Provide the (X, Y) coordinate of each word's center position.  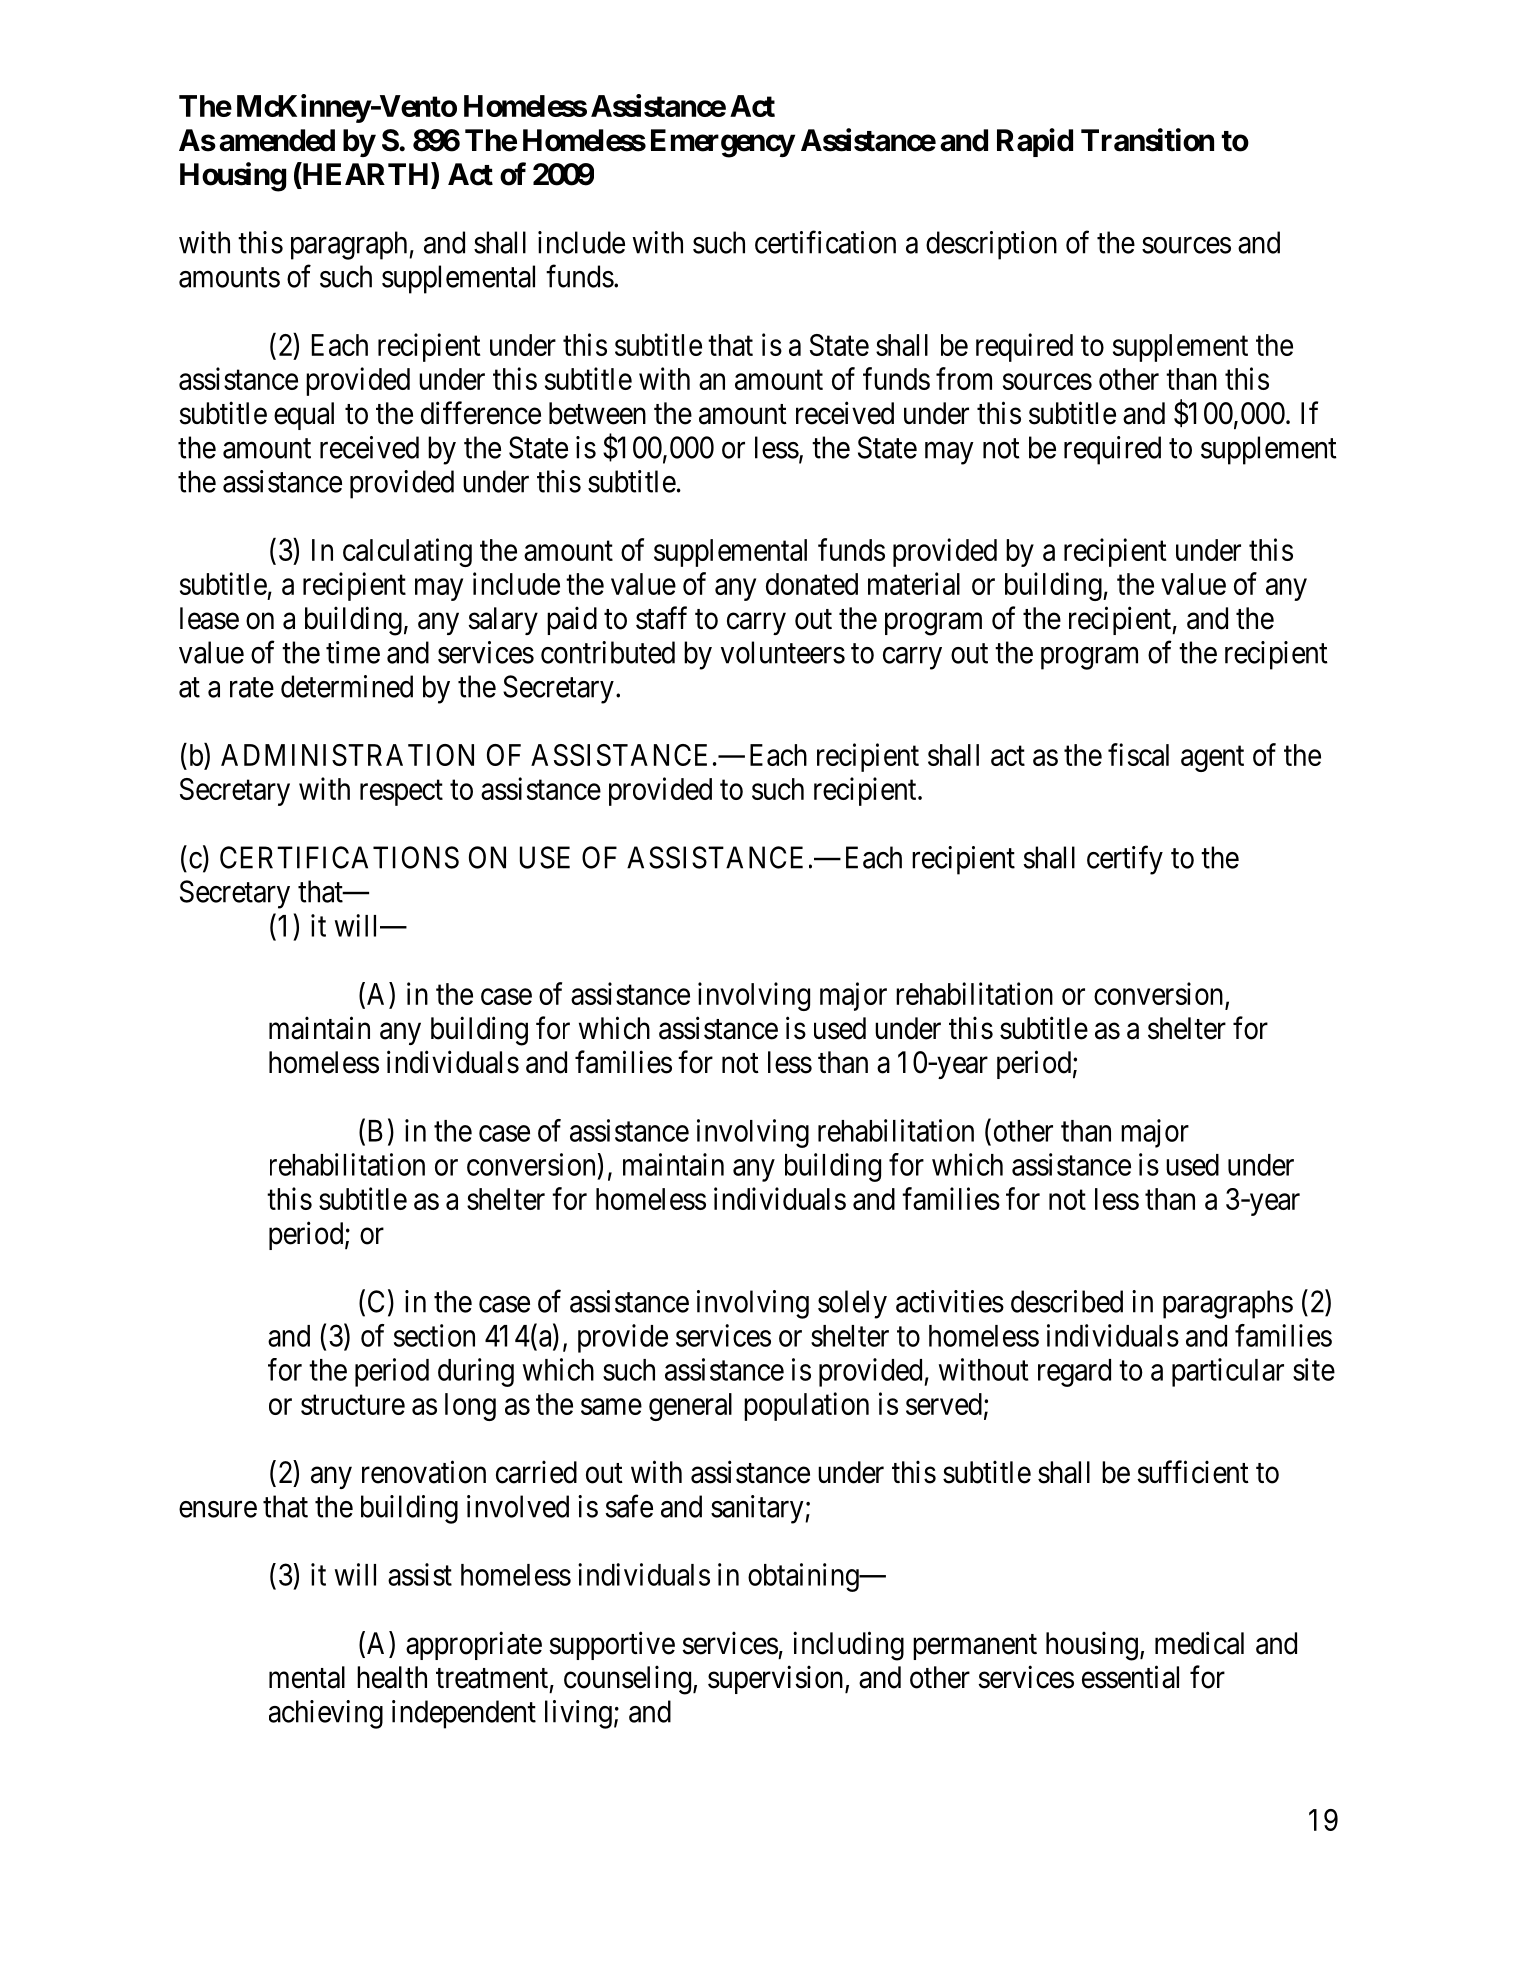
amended (277, 140)
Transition (1147, 140)
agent (1212, 759)
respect (401, 793)
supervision (777, 1679)
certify (1125, 860)
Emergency (723, 143)
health (392, 1677)
